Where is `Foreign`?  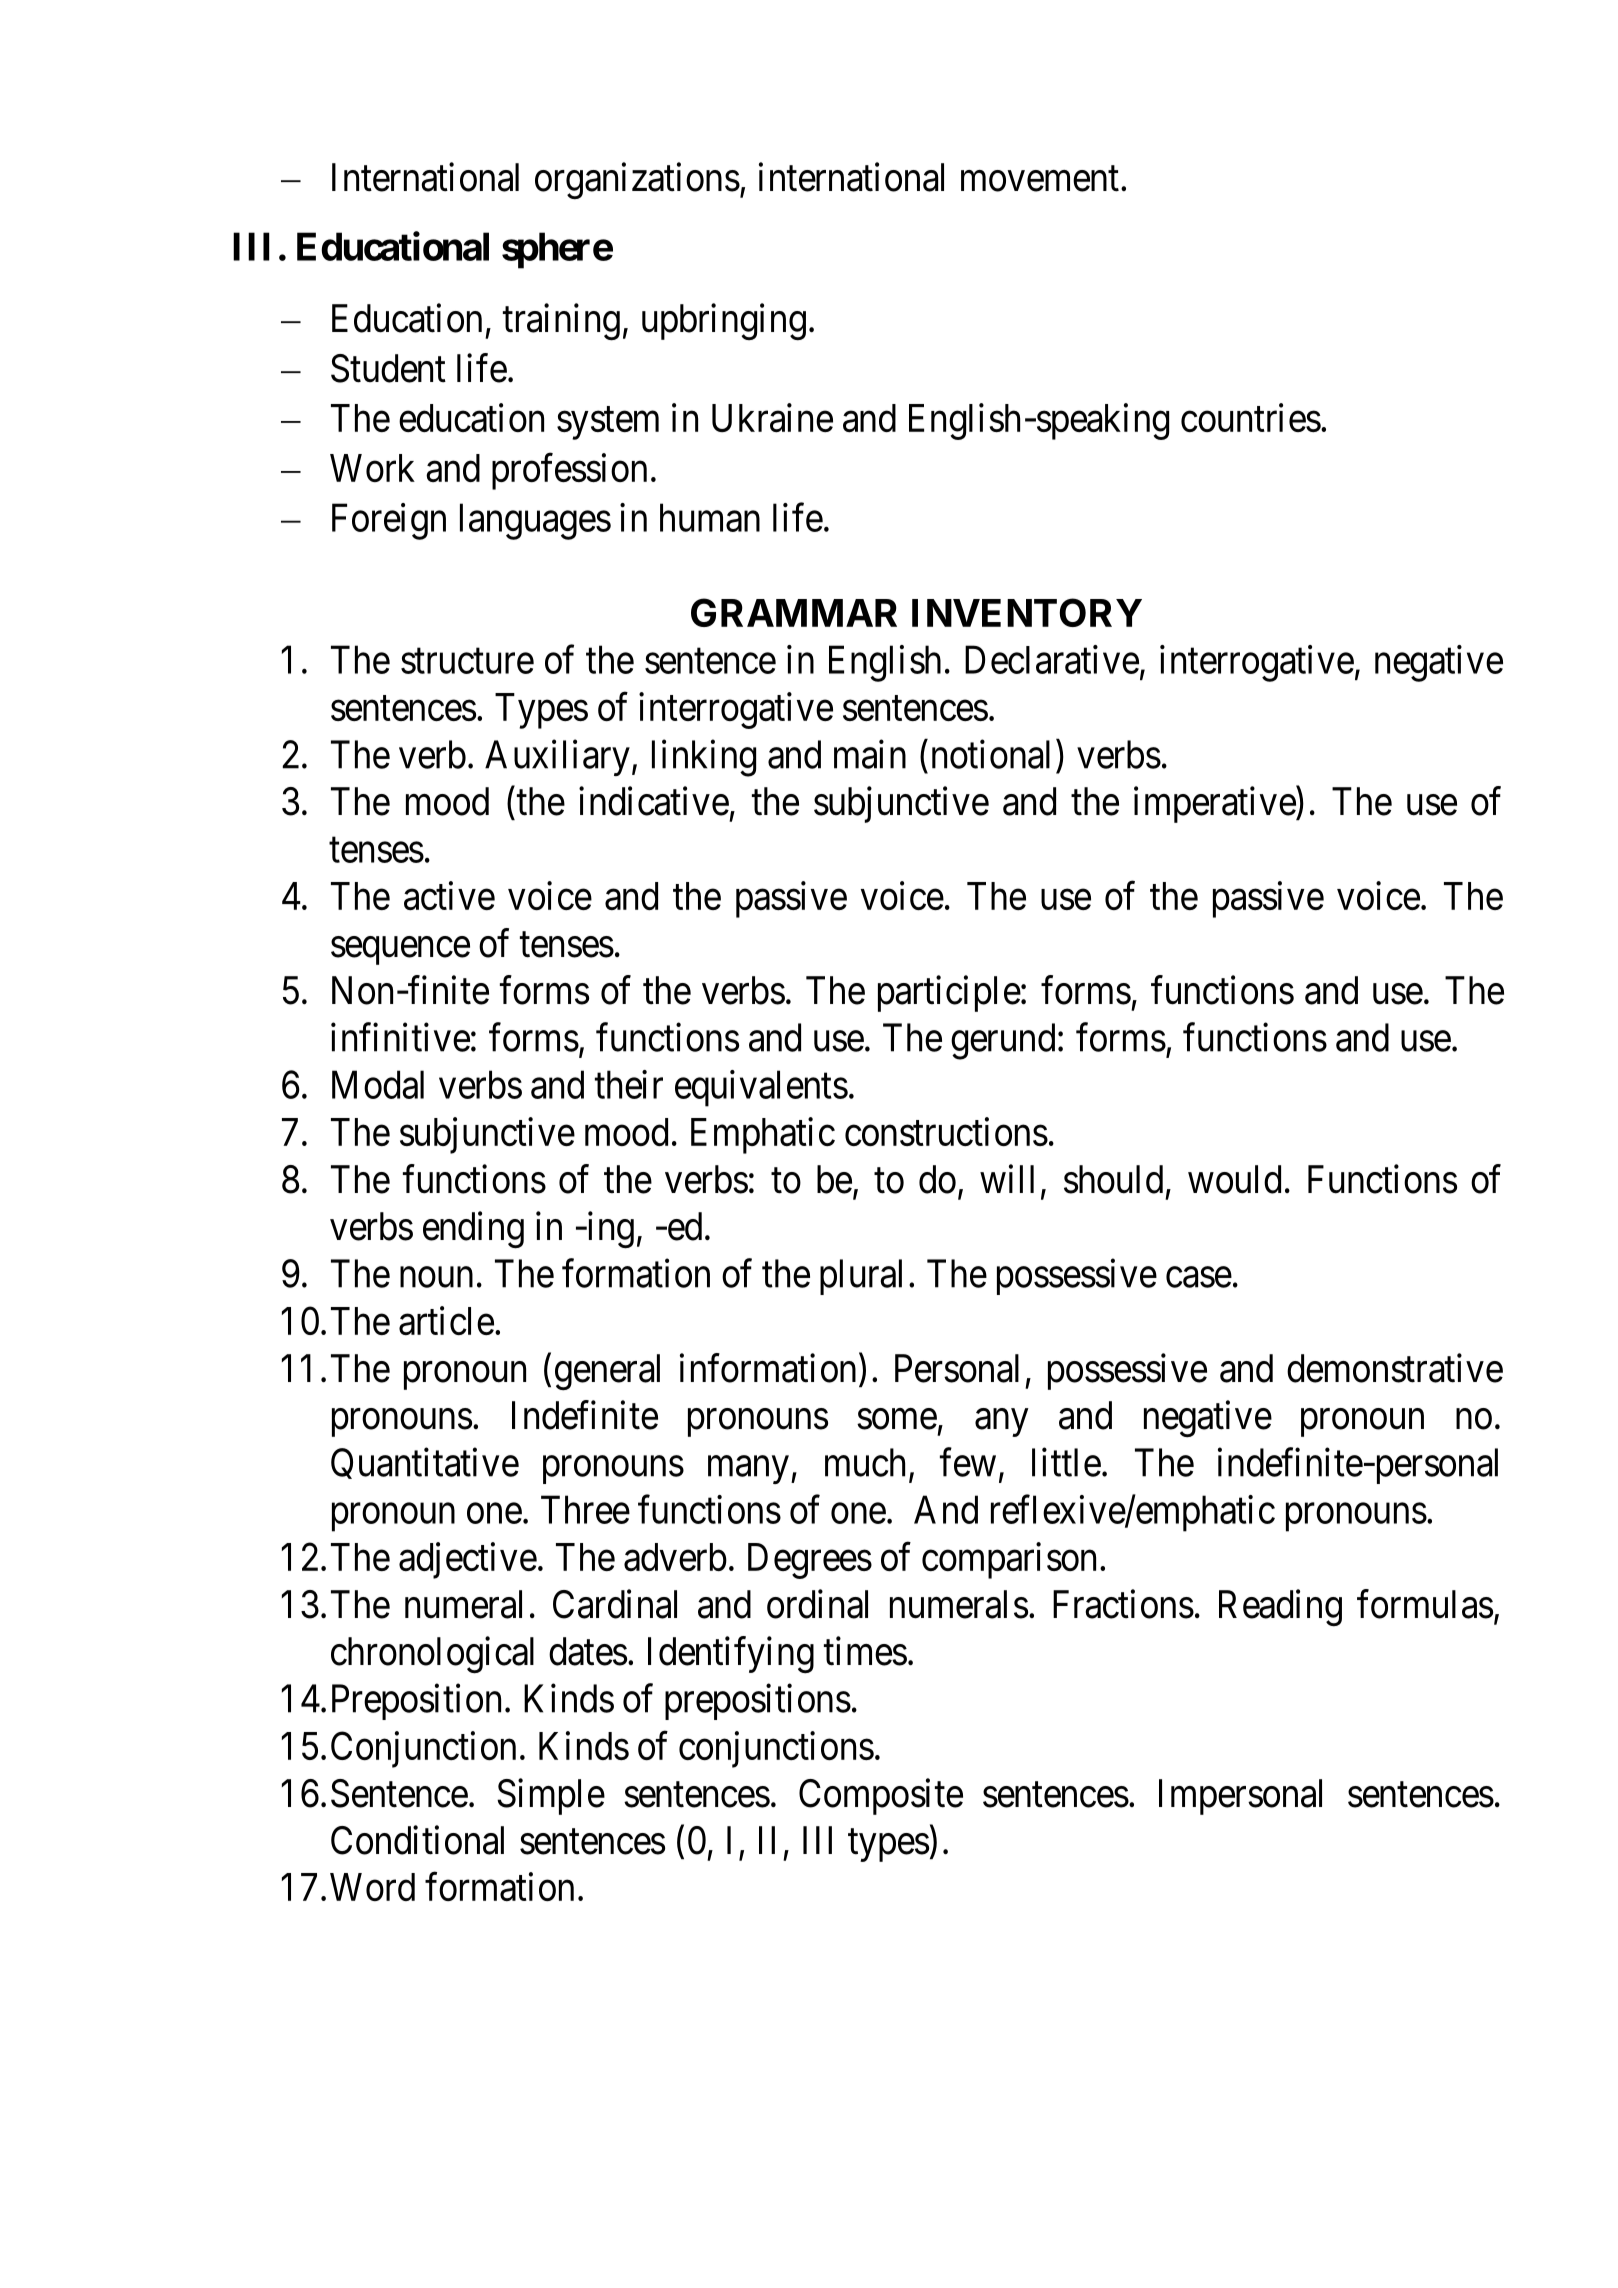 Foreign is located at coordinates (389, 521).
